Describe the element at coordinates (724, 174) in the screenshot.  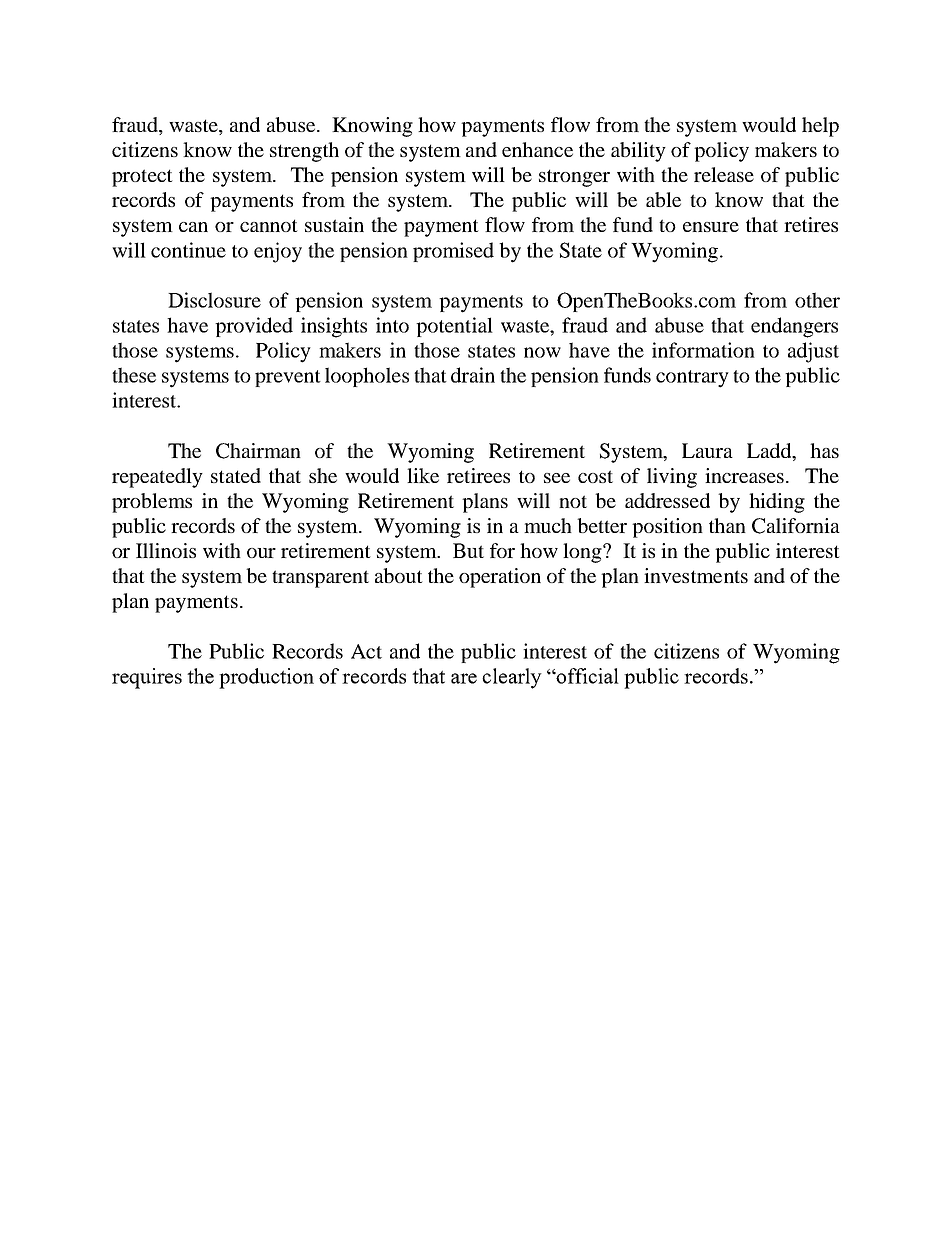
I see `release` at that location.
